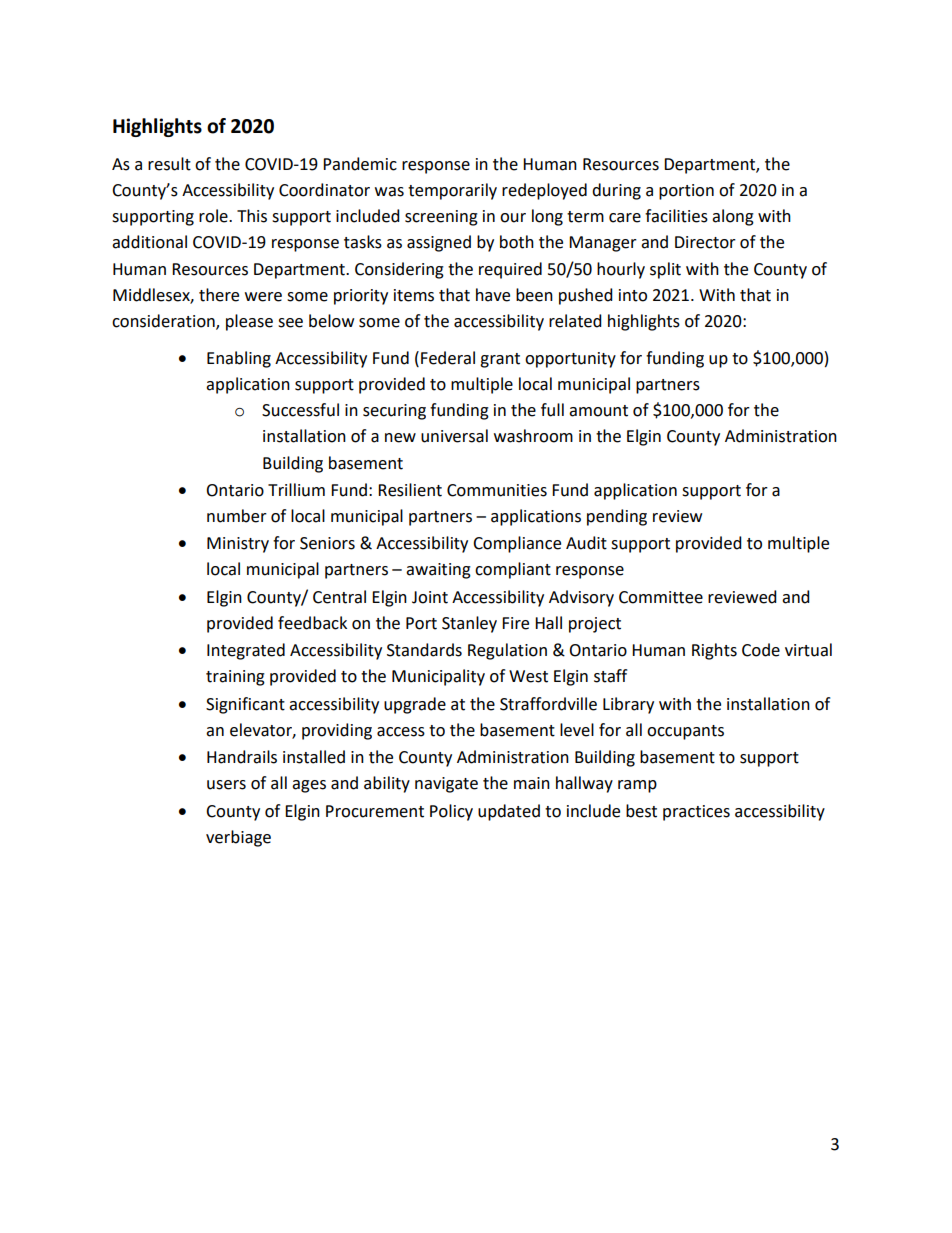 The height and width of the page is (1233, 952). I want to click on temporarily, so click(452, 191).
